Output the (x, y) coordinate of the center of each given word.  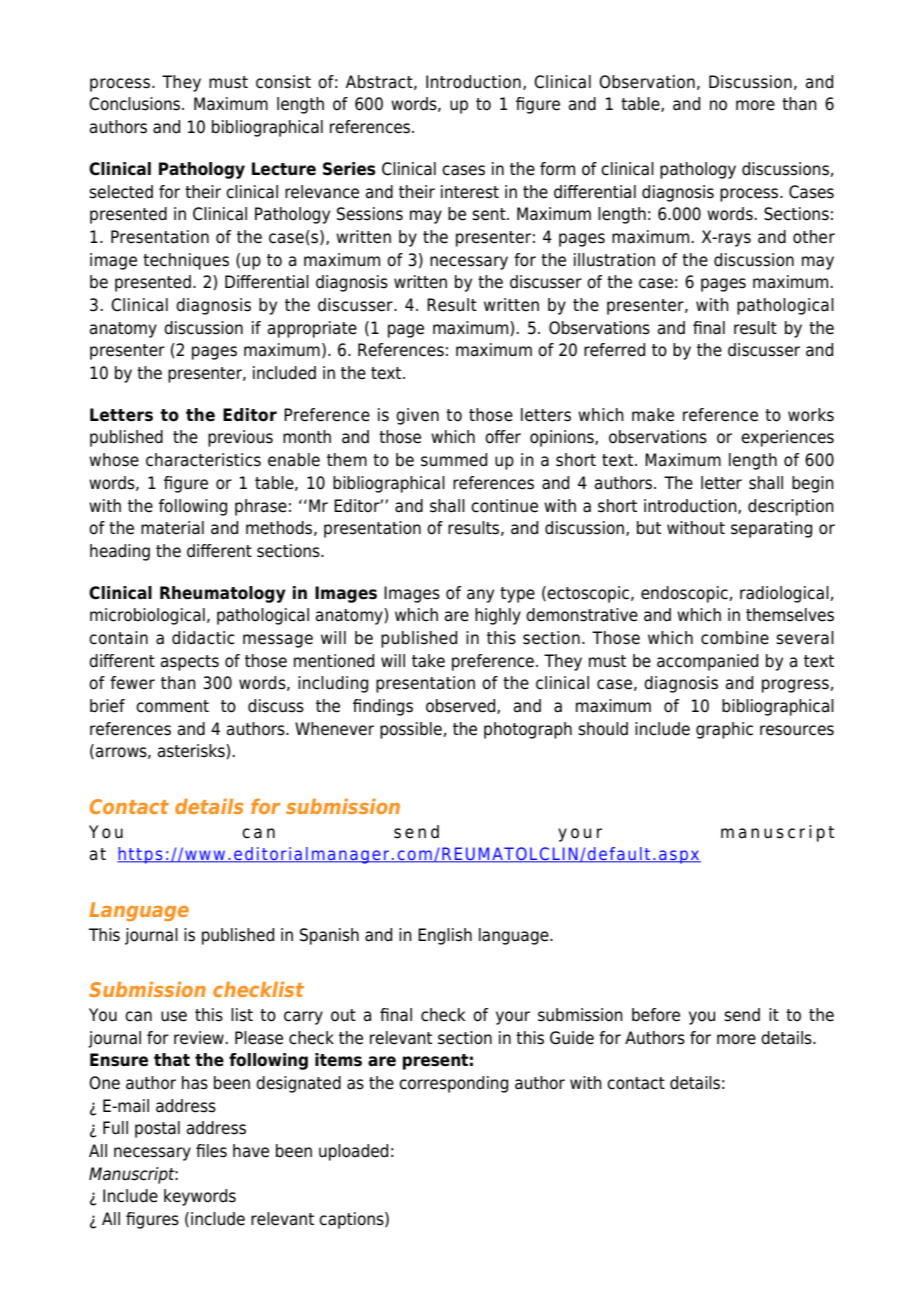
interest (470, 192)
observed (462, 706)
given (417, 416)
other (814, 237)
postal (157, 1129)
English (445, 936)
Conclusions (136, 104)
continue (504, 506)
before (656, 1015)
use (174, 1016)
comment (172, 706)
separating (771, 529)
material (172, 528)
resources (797, 730)
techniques (186, 261)
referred (614, 350)
